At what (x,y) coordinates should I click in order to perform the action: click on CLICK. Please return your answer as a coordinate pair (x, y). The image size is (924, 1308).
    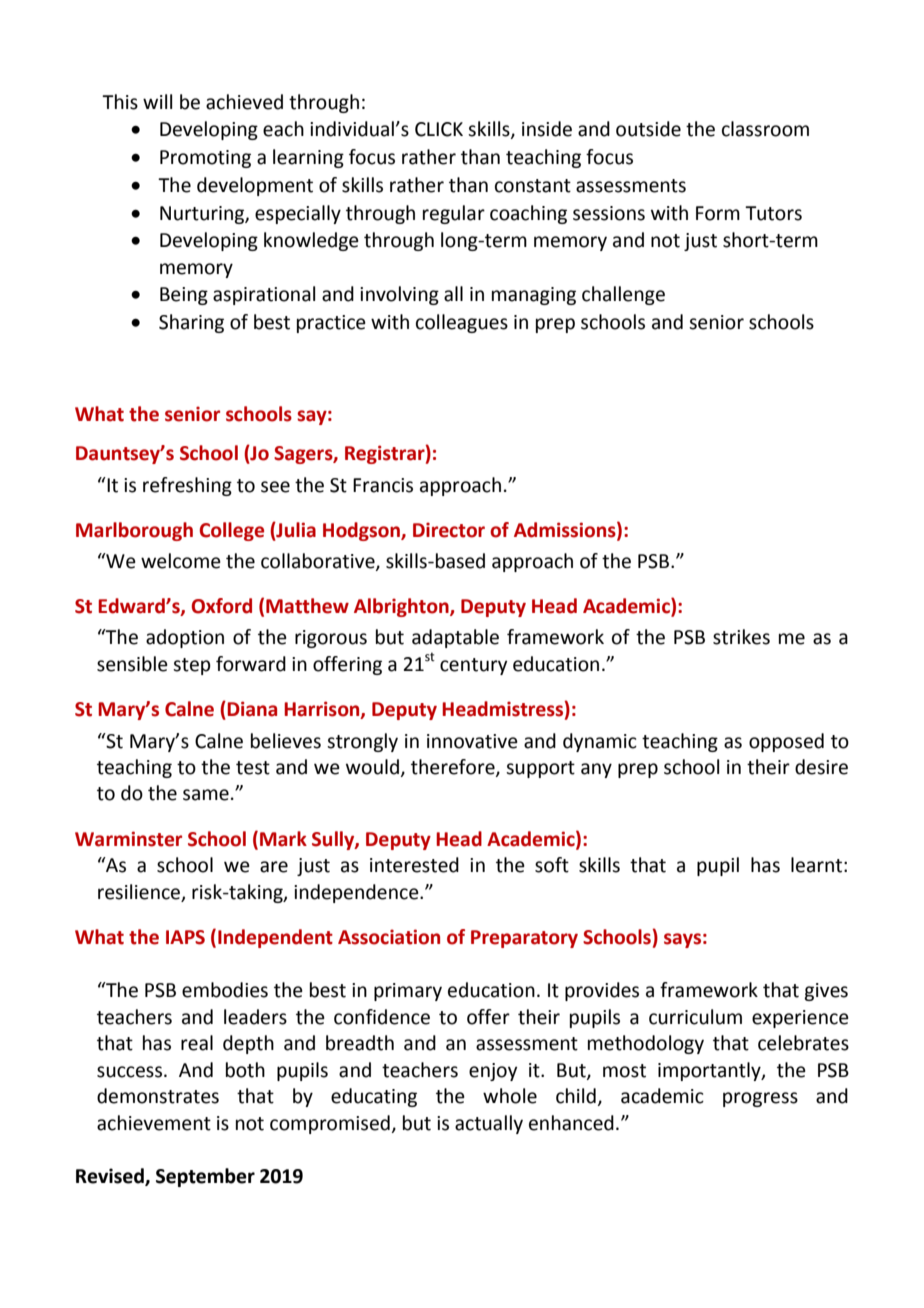
    Looking at the image, I should click on (439, 129).
